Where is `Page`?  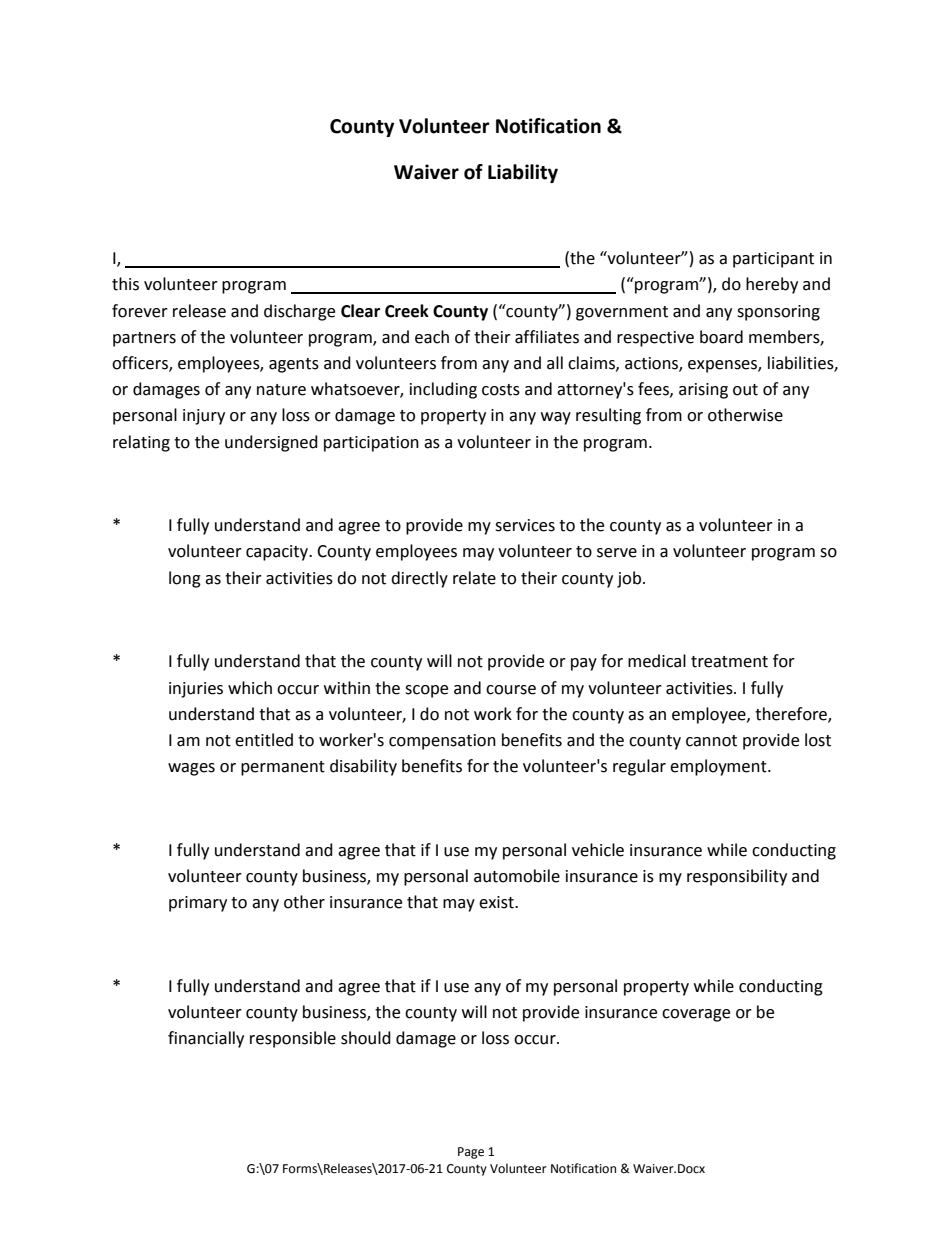 Page is located at coordinates (471, 1153).
